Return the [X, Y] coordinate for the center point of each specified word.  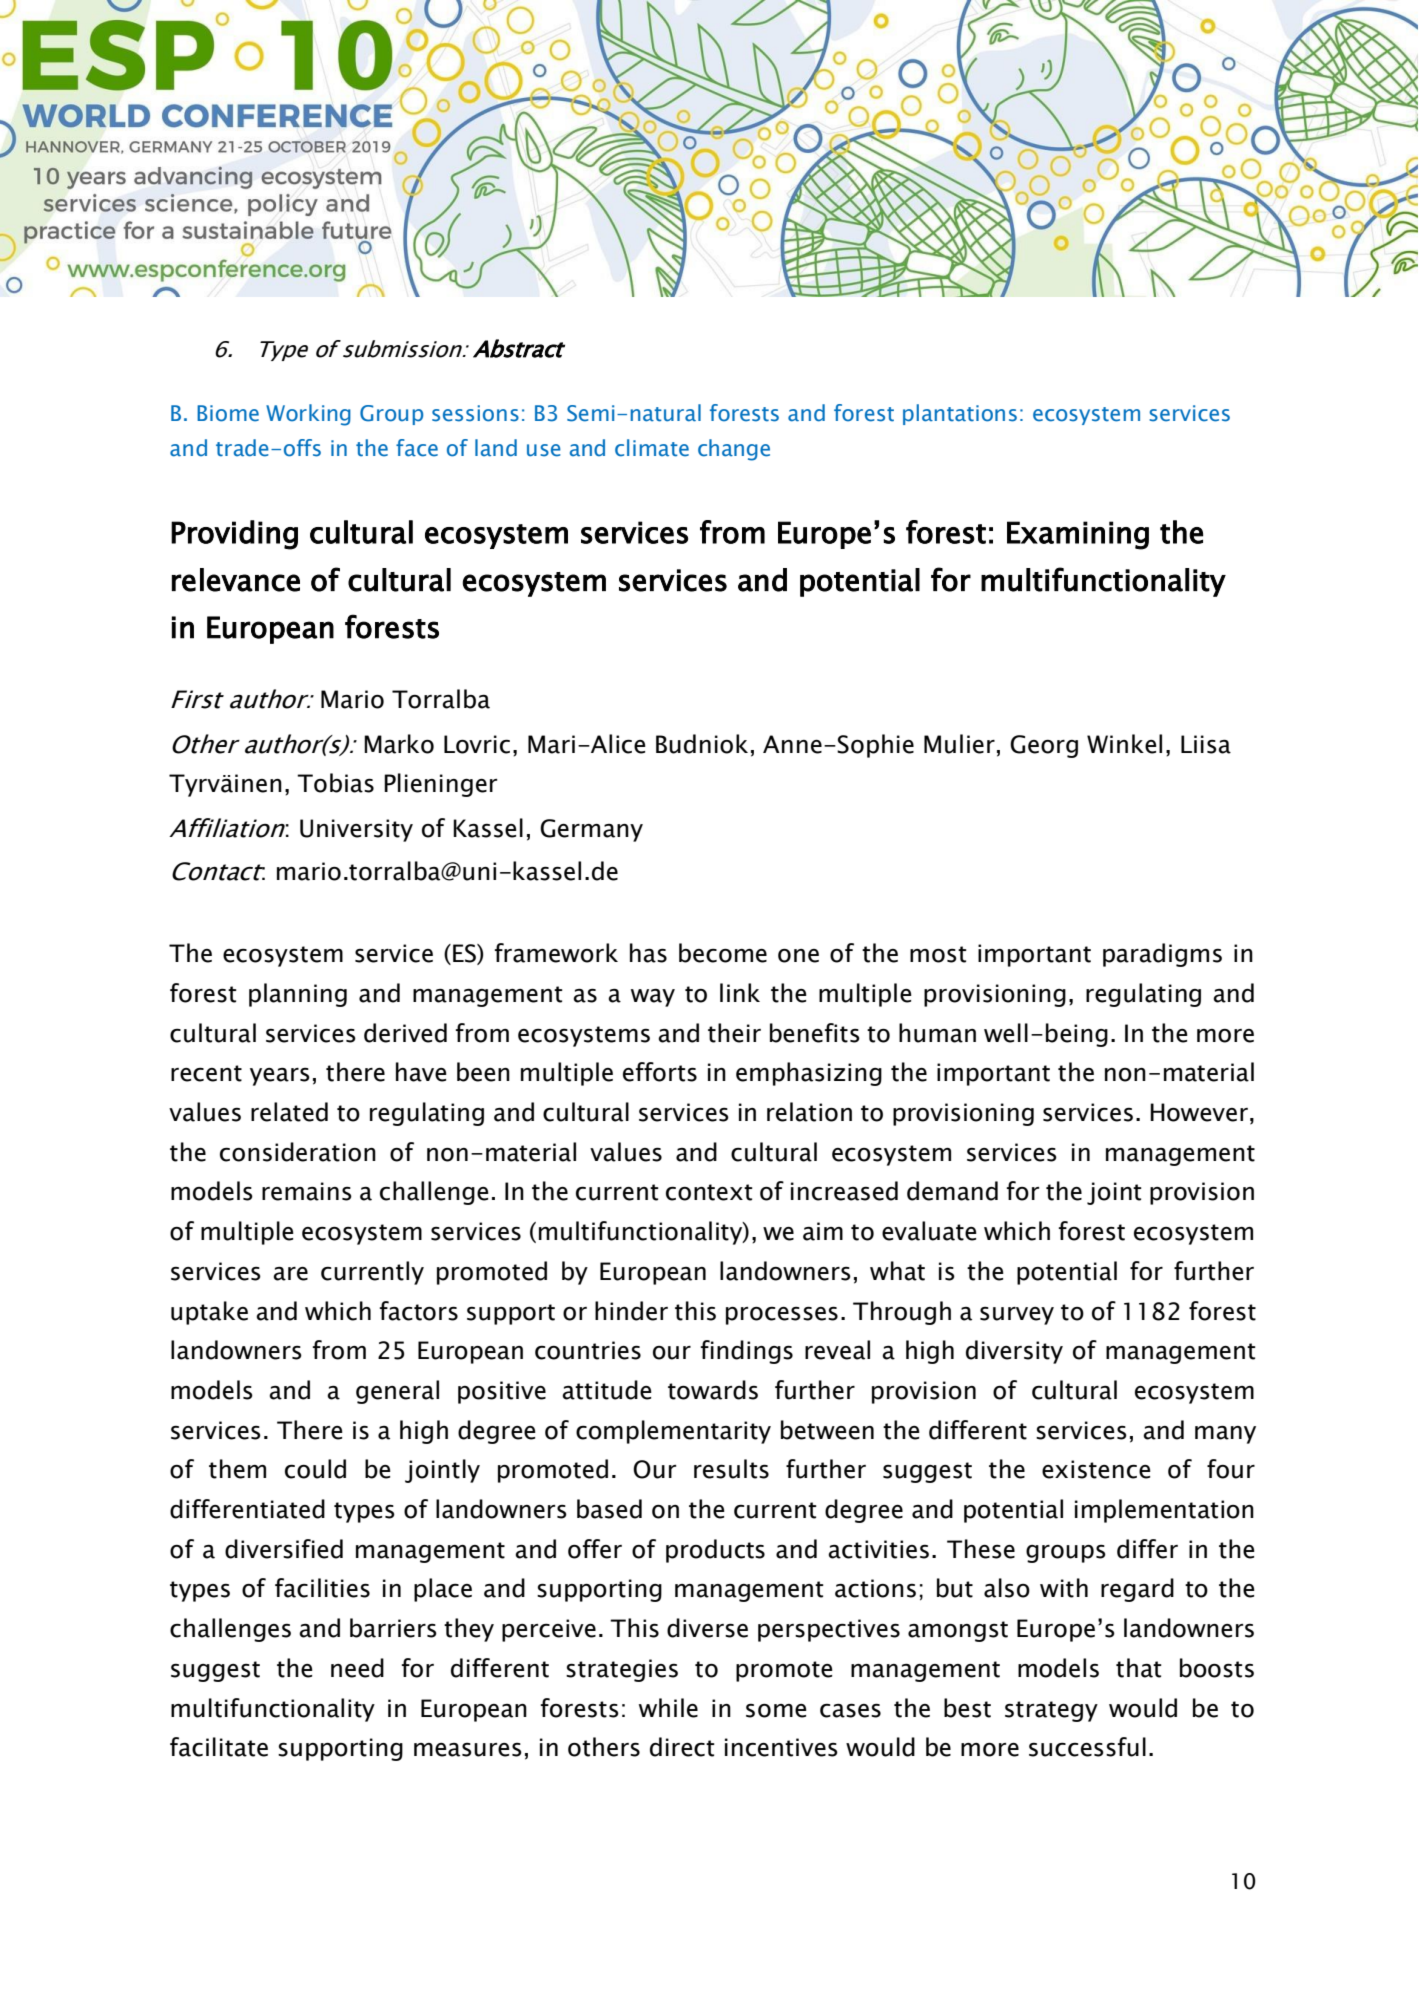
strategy [1051, 1711]
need [357, 1668]
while [668, 1708]
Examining [1078, 535]
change [734, 450]
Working [308, 415]
